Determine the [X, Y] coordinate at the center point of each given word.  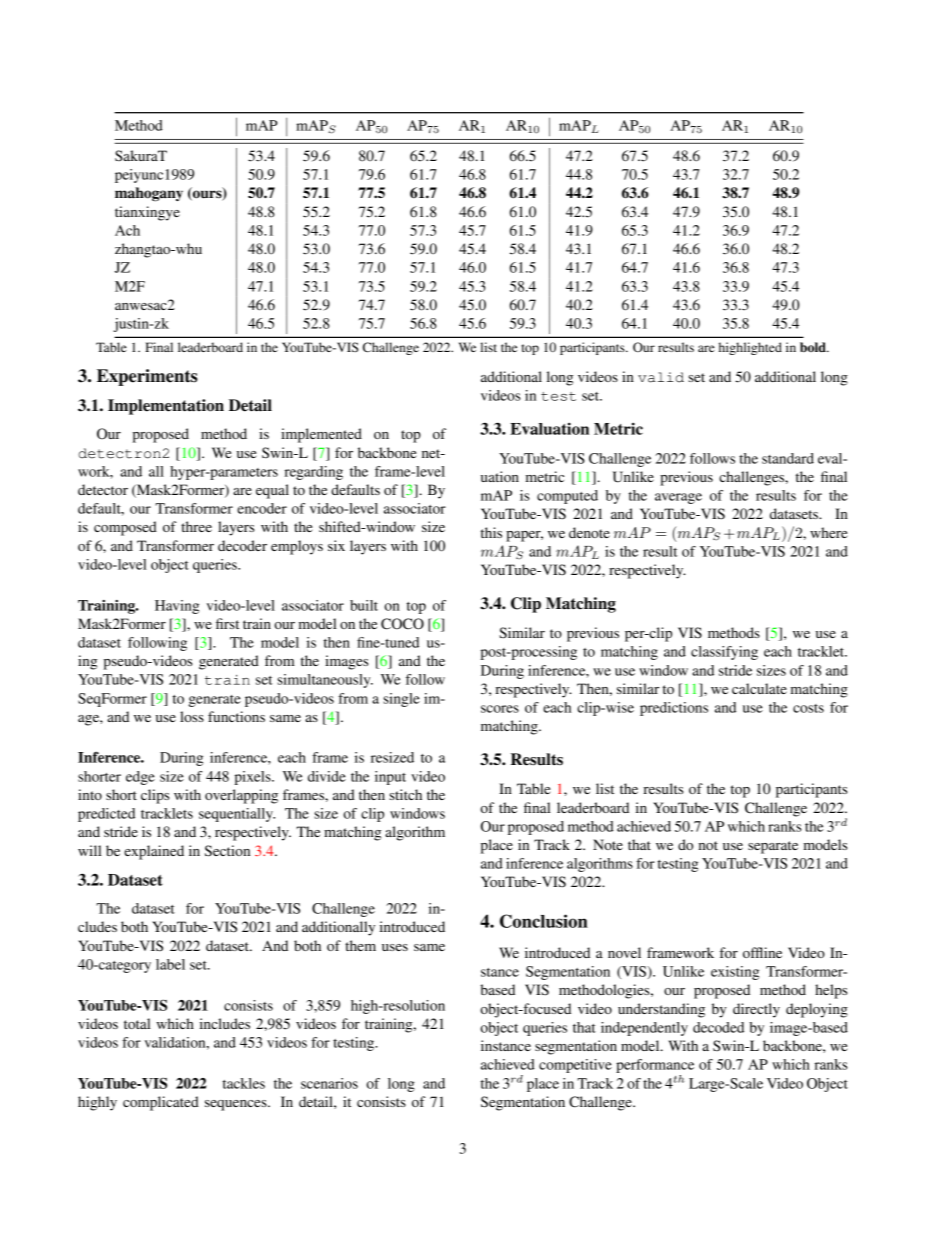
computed [567, 497]
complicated [161, 1103]
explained [154, 852]
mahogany [149, 194]
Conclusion [544, 921]
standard [788, 458]
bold [814, 347]
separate [773, 847]
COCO [402, 624]
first [227, 623]
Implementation [166, 407]
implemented [321, 435]
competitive [575, 1066]
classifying [724, 653]
